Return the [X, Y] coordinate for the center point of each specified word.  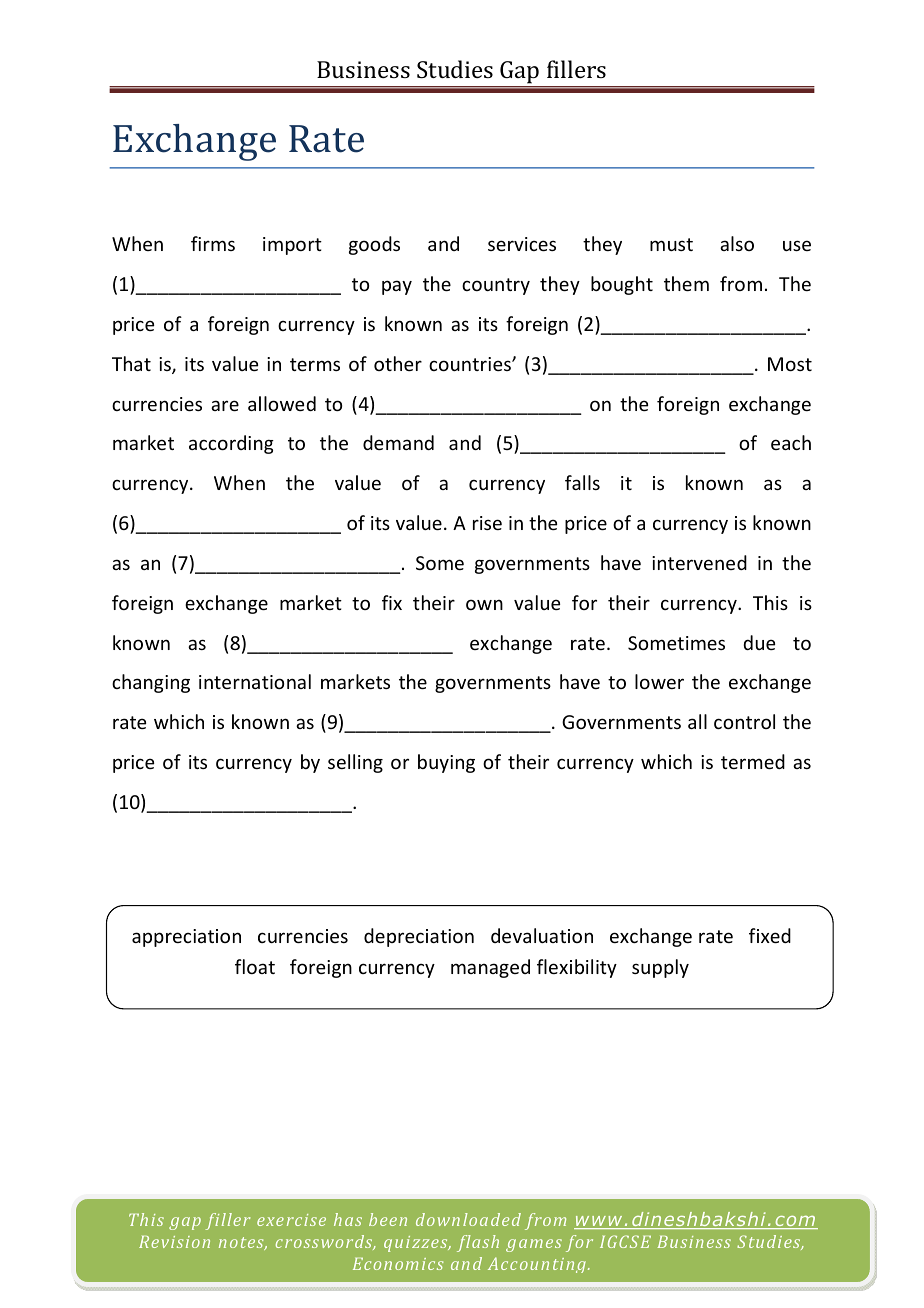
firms [213, 243]
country [496, 286]
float [255, 966]
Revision [174, 1242]
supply [660, 968]
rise [487, 523]
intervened [699, 562]
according [231, 444]
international [255, 681]
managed [490, 968]
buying [446, 763]
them [686, 283]
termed [753, 761]
